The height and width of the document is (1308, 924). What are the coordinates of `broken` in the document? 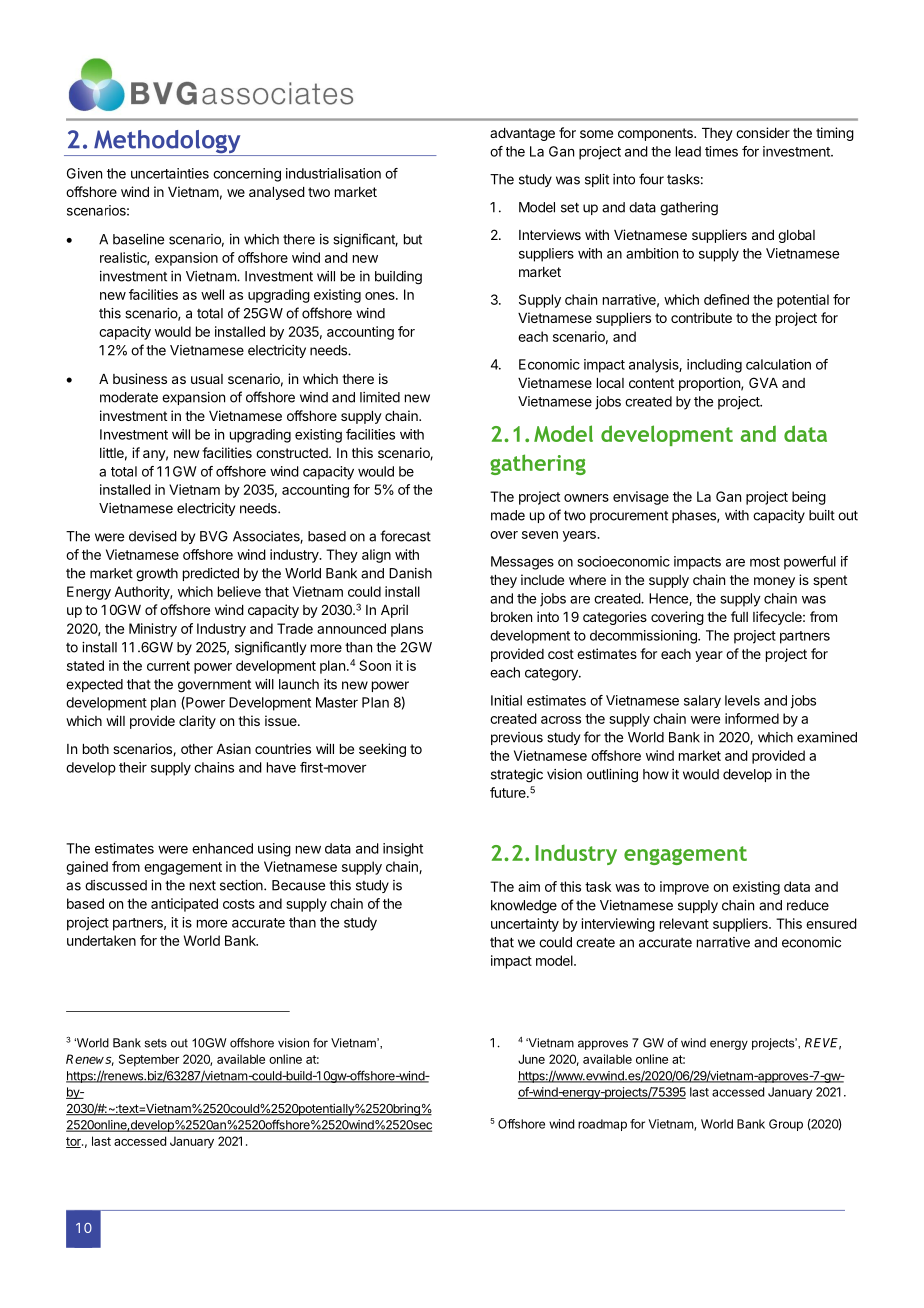 It's located at (511, 617).
